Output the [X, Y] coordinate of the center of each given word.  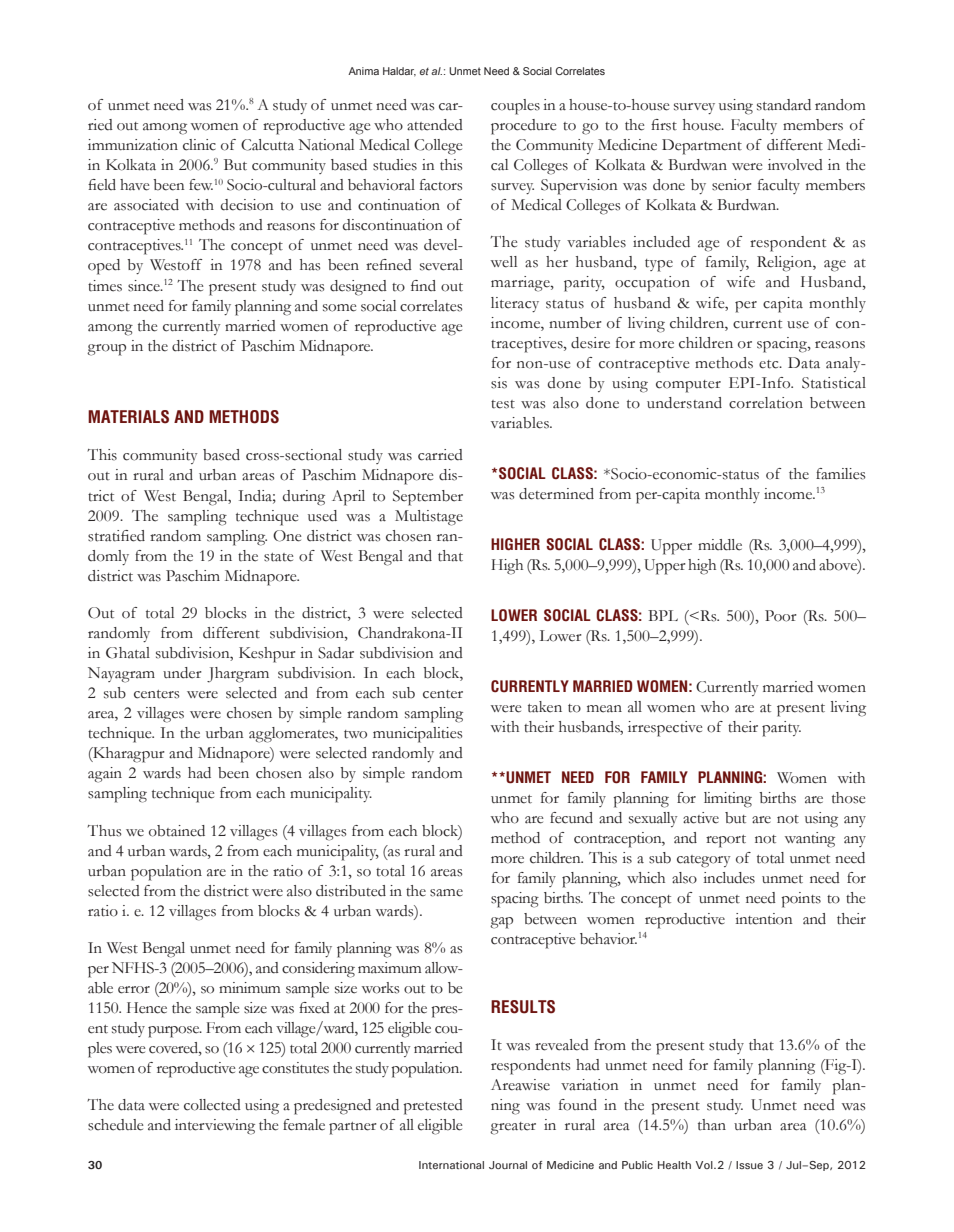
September [428, 498]
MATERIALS [128, 417]
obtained [177, 831]
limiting [728, 800]
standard [784, 105]
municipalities [417, 735]
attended [435, 125]
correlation [766, 403]
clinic [199, 145]
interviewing [215, 1127]
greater [513, 1128]
